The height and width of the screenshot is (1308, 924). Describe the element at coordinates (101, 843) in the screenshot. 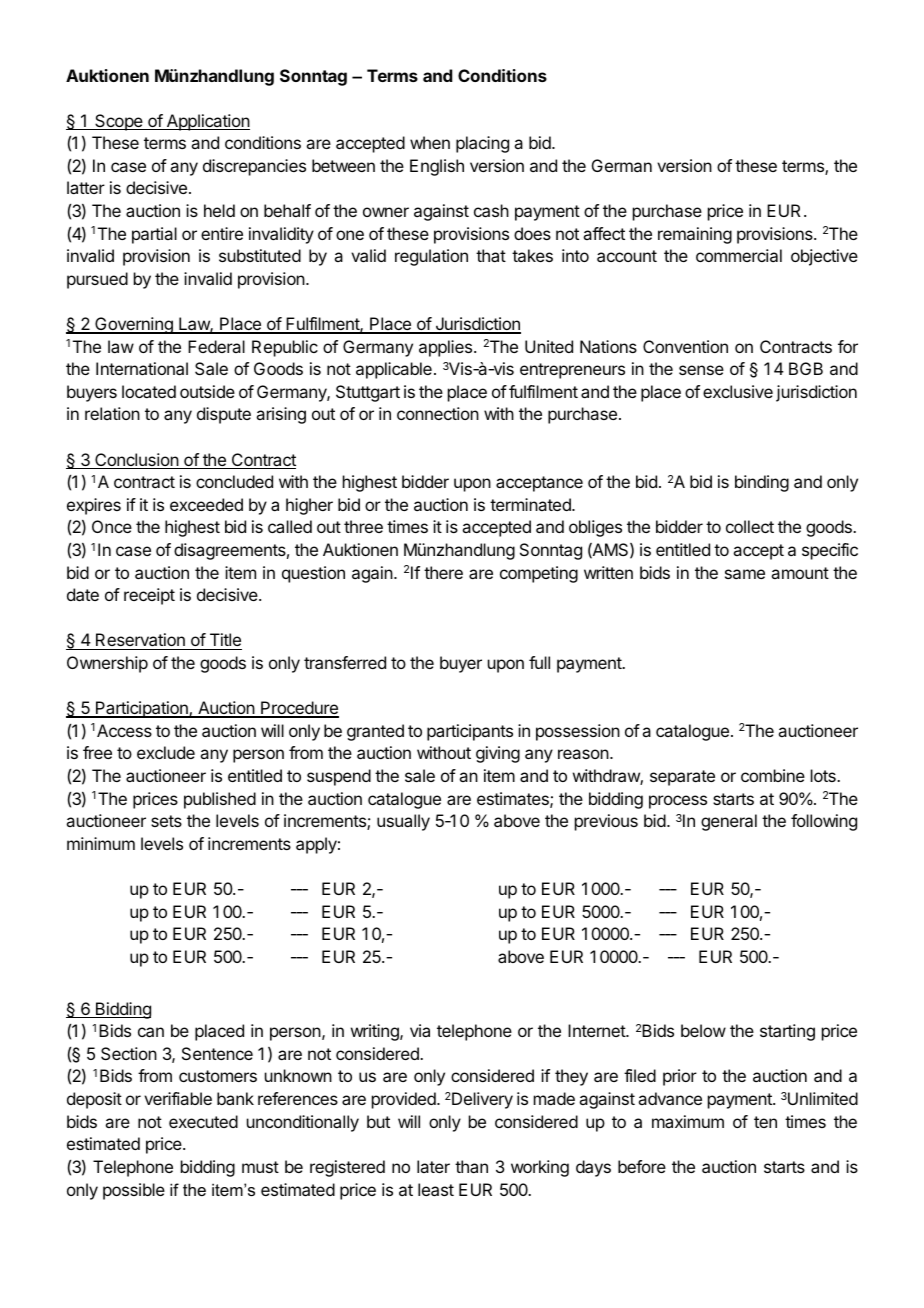

I see `minimum` at that location.
